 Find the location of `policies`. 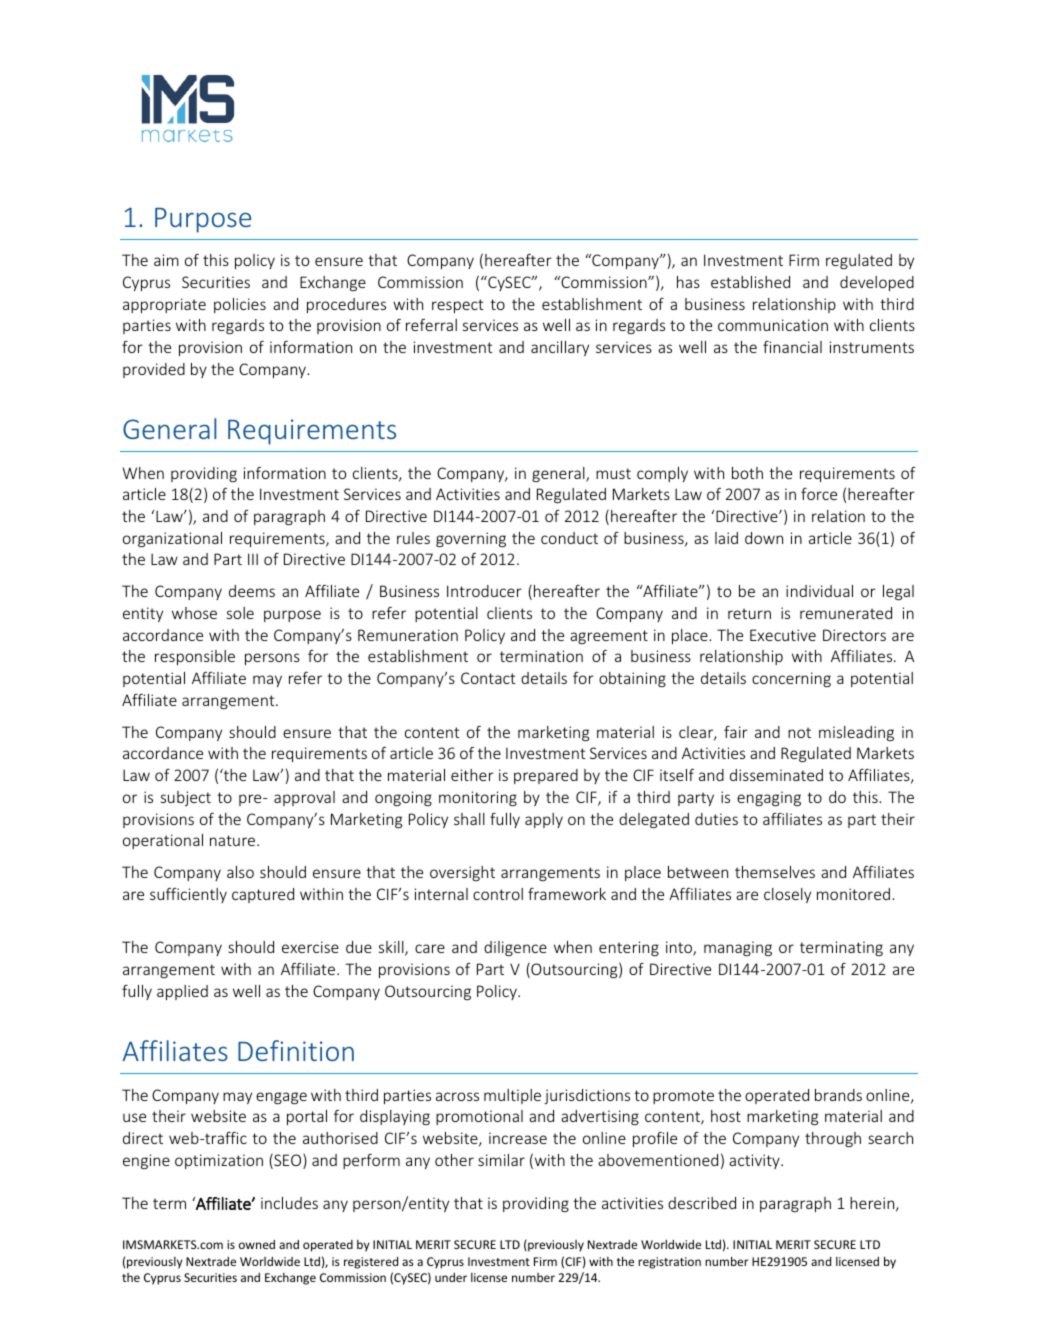

policies is located at coordinates (240, 305).
